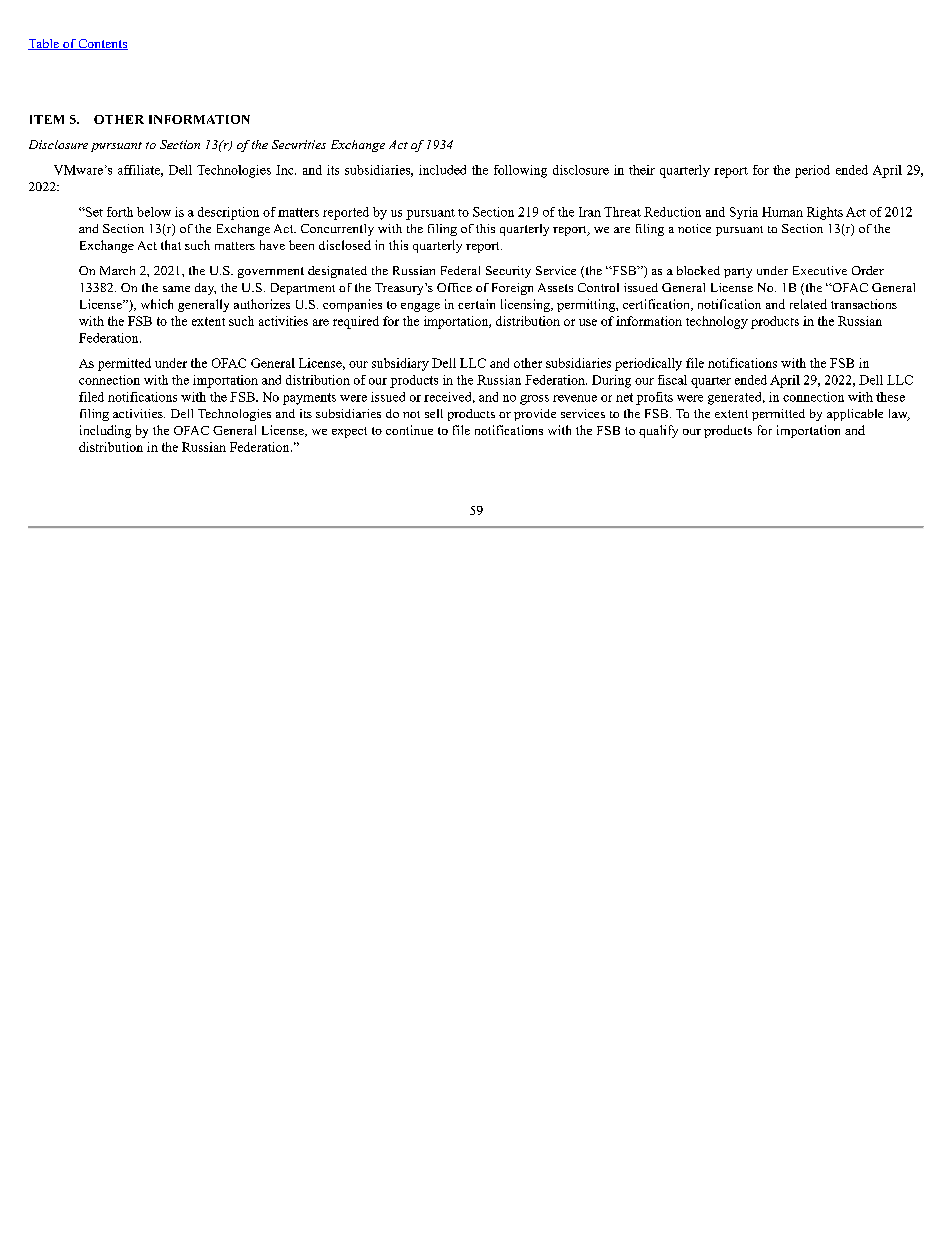 This screenshot has height=1233, width=952. Describe the element at coordinates (855, 415) in the screenshot. I see `applicable` at that location.
